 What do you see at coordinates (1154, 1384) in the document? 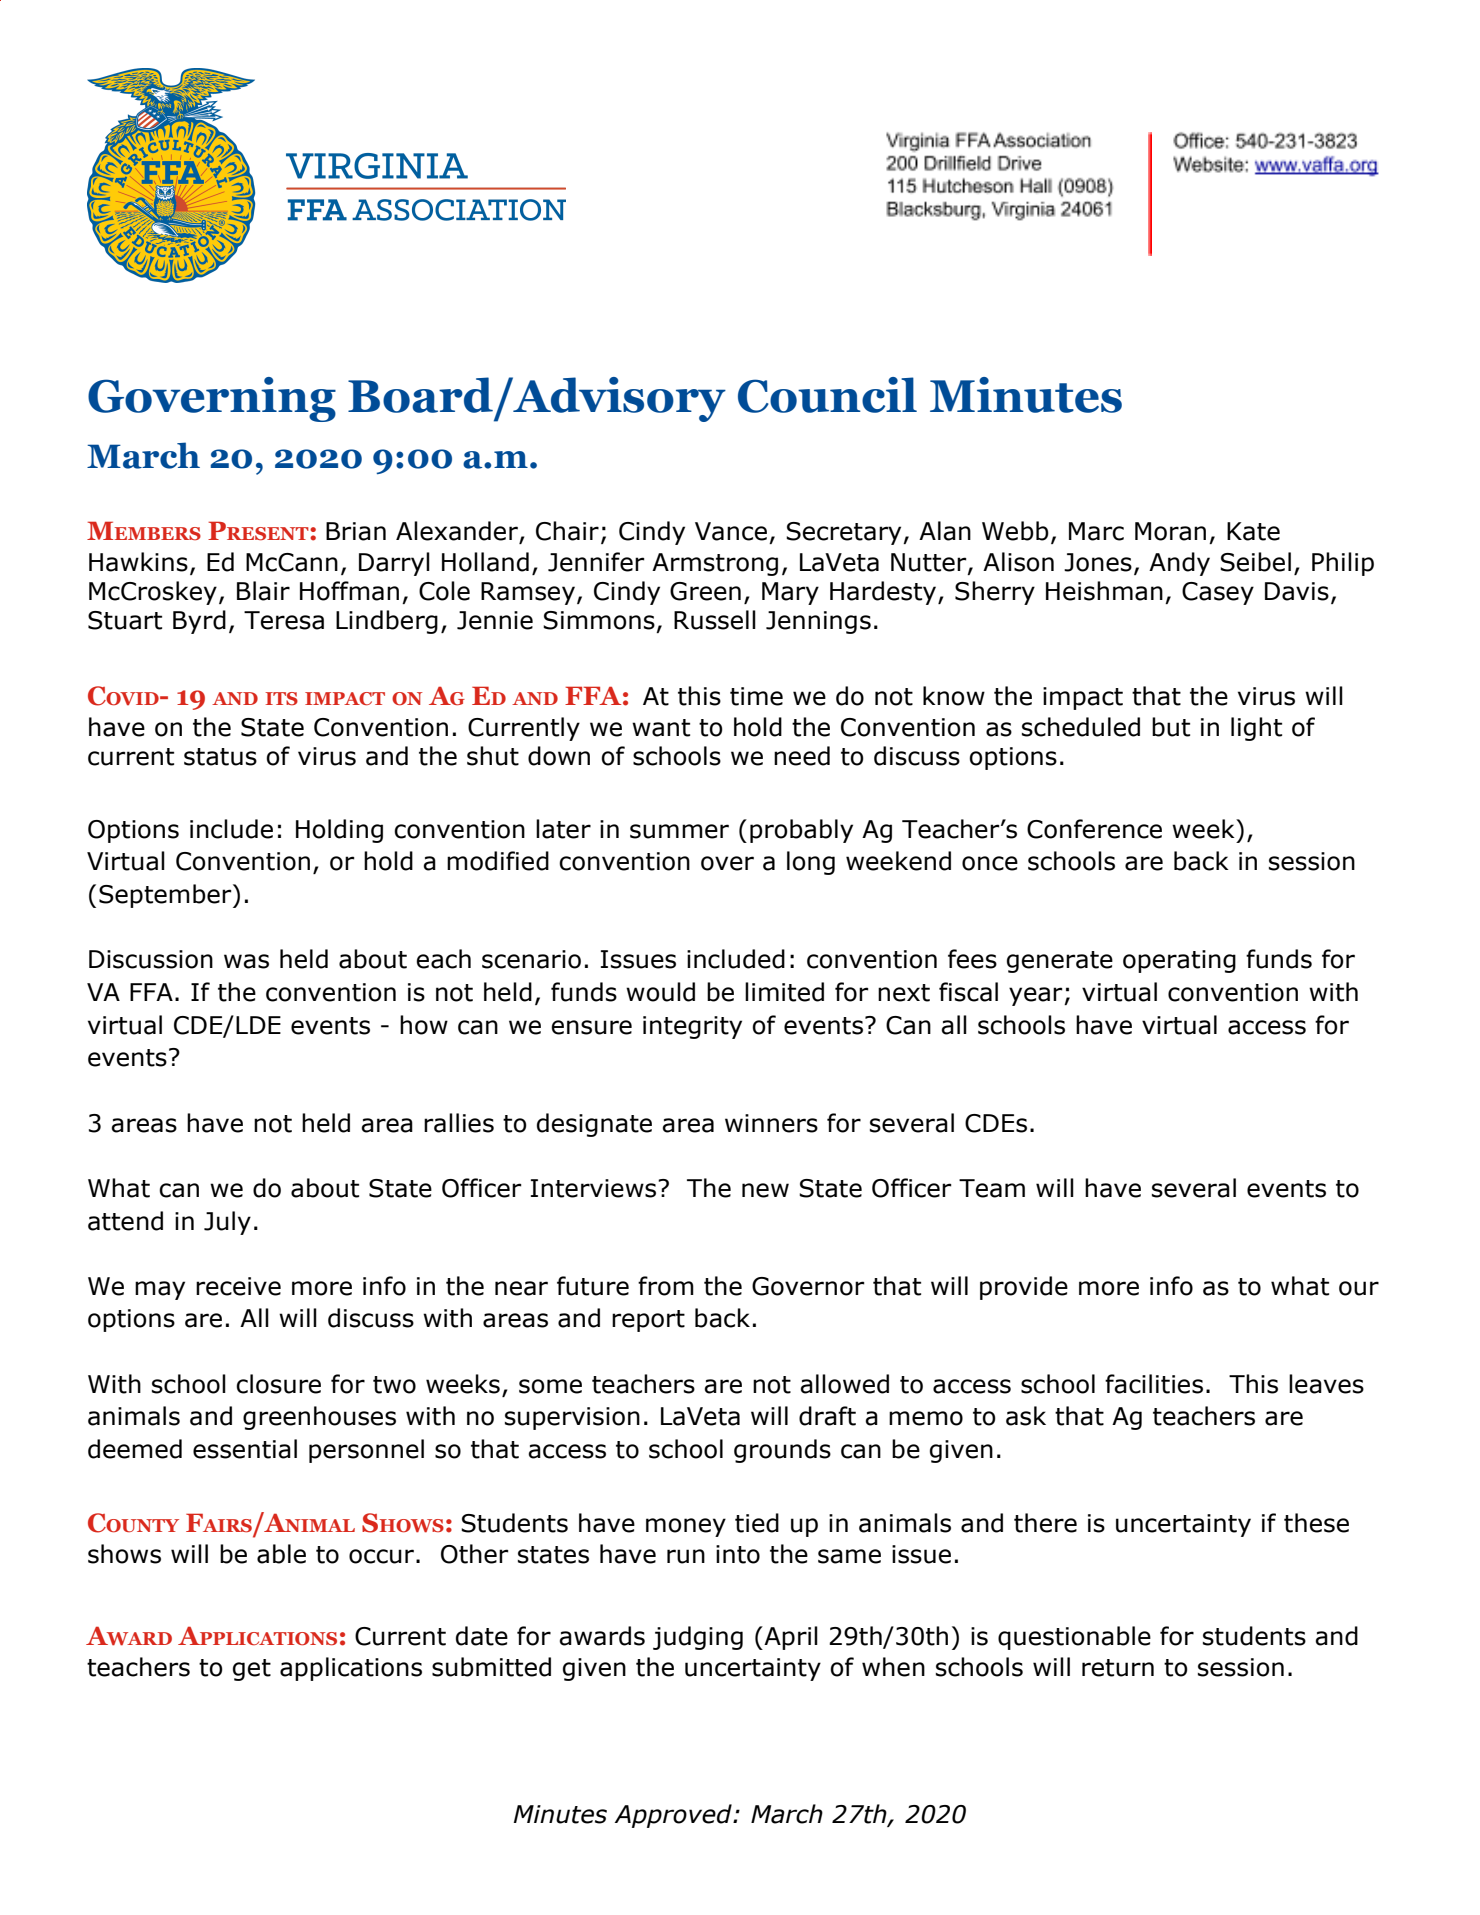
I see `facilities` at bounding box center [1154, 1384].
